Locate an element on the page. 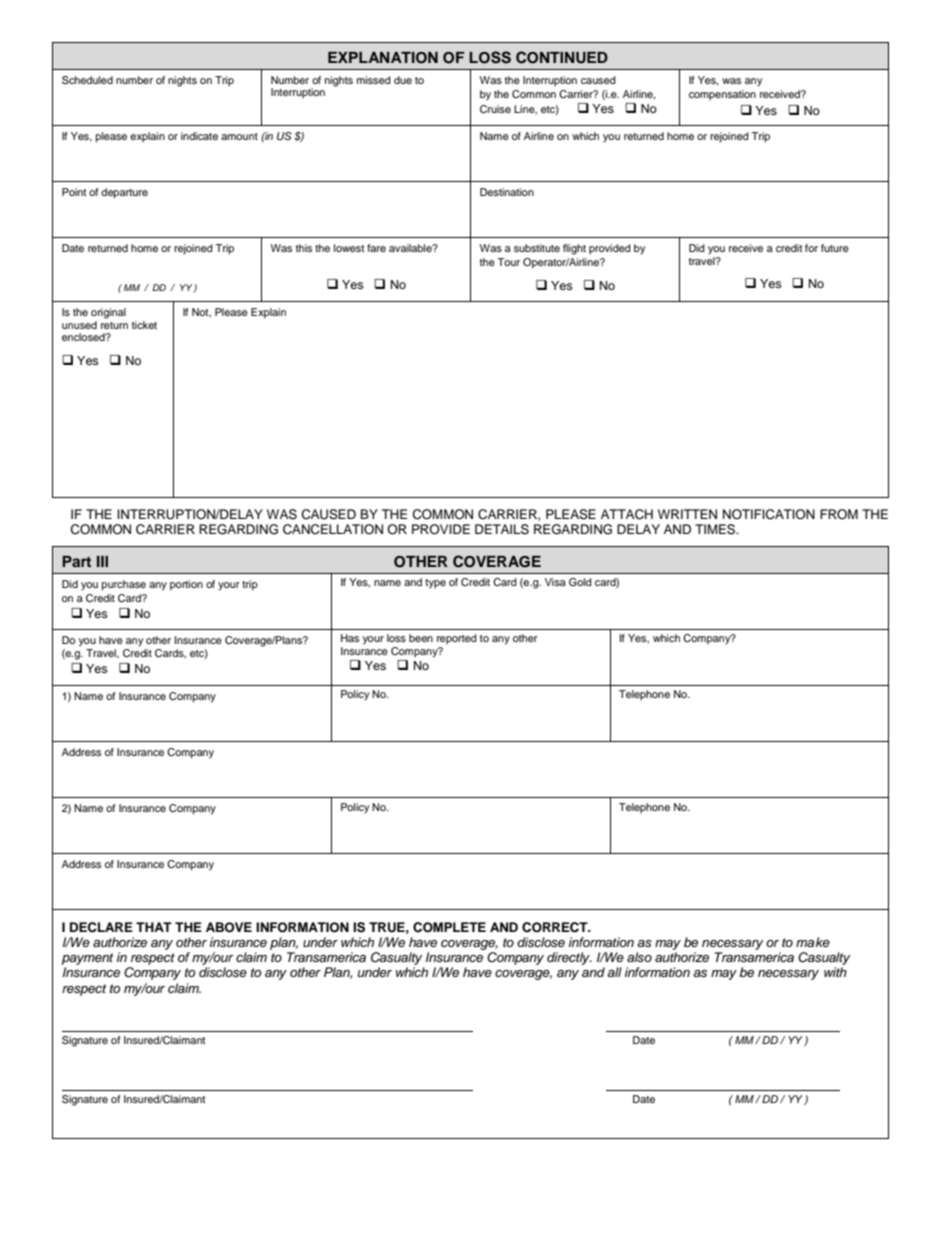 Image resolution: width=952 pixels, height=1233 pixels. compensation is located at coordinates (722, 95).
